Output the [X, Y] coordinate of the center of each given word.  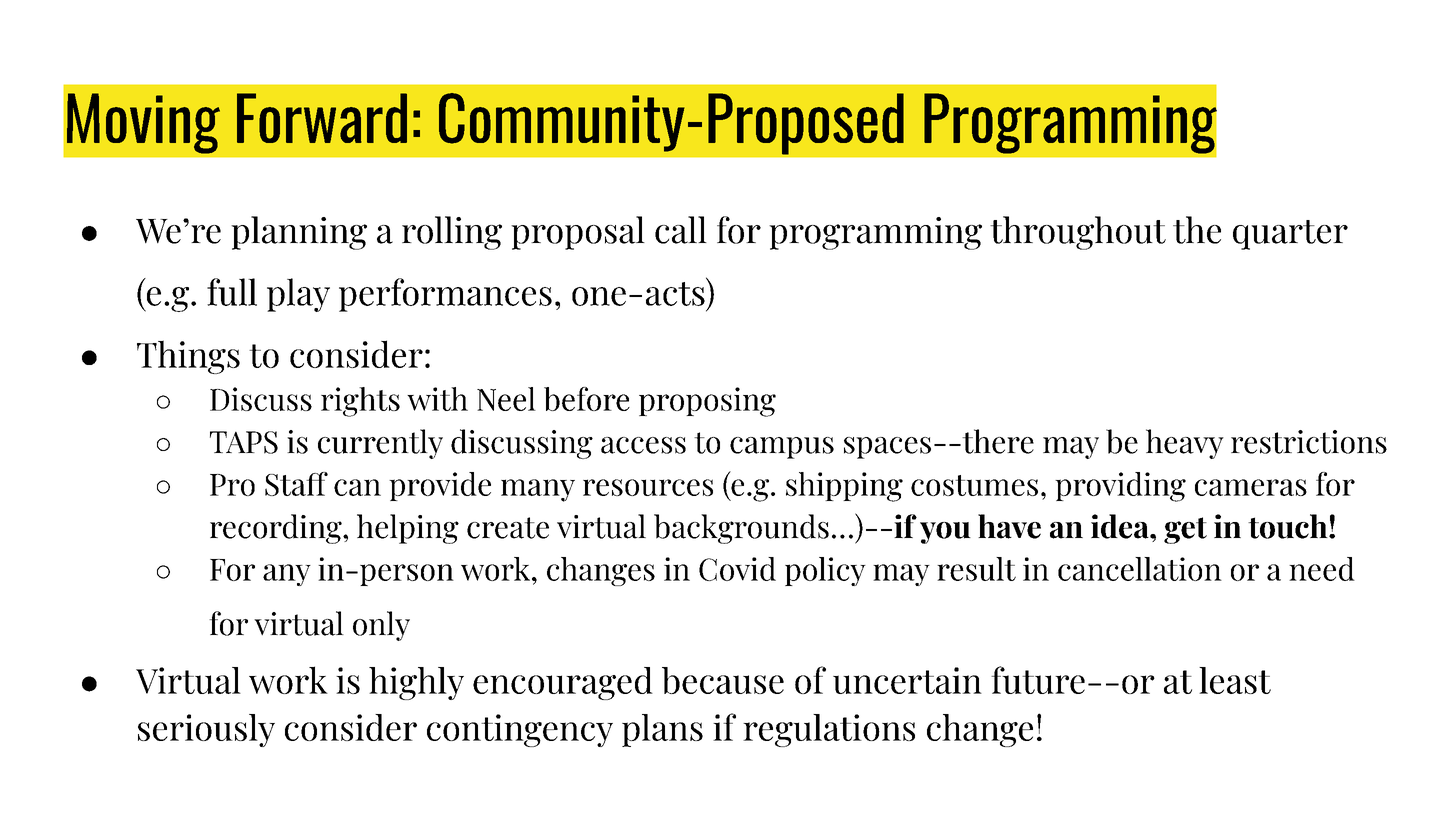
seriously [206, 730]
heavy [1185, 444]
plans [662, 730]
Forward [322, 118]
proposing [707, 402]
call [681, 230]
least [1235, 680]
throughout [1078, 233]
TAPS [244, 442]
